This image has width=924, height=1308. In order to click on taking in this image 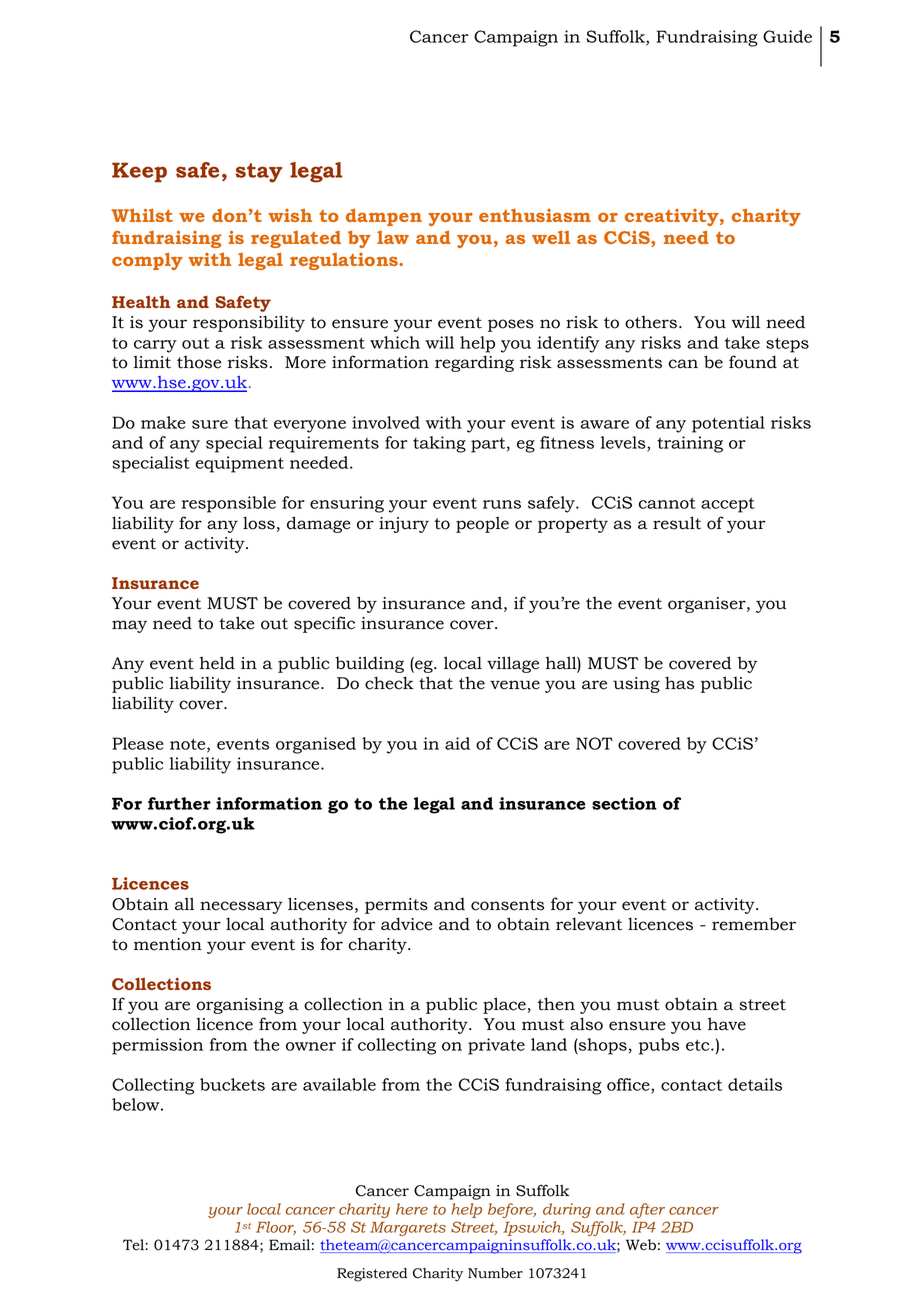, I will do `click(439, 444)`.
